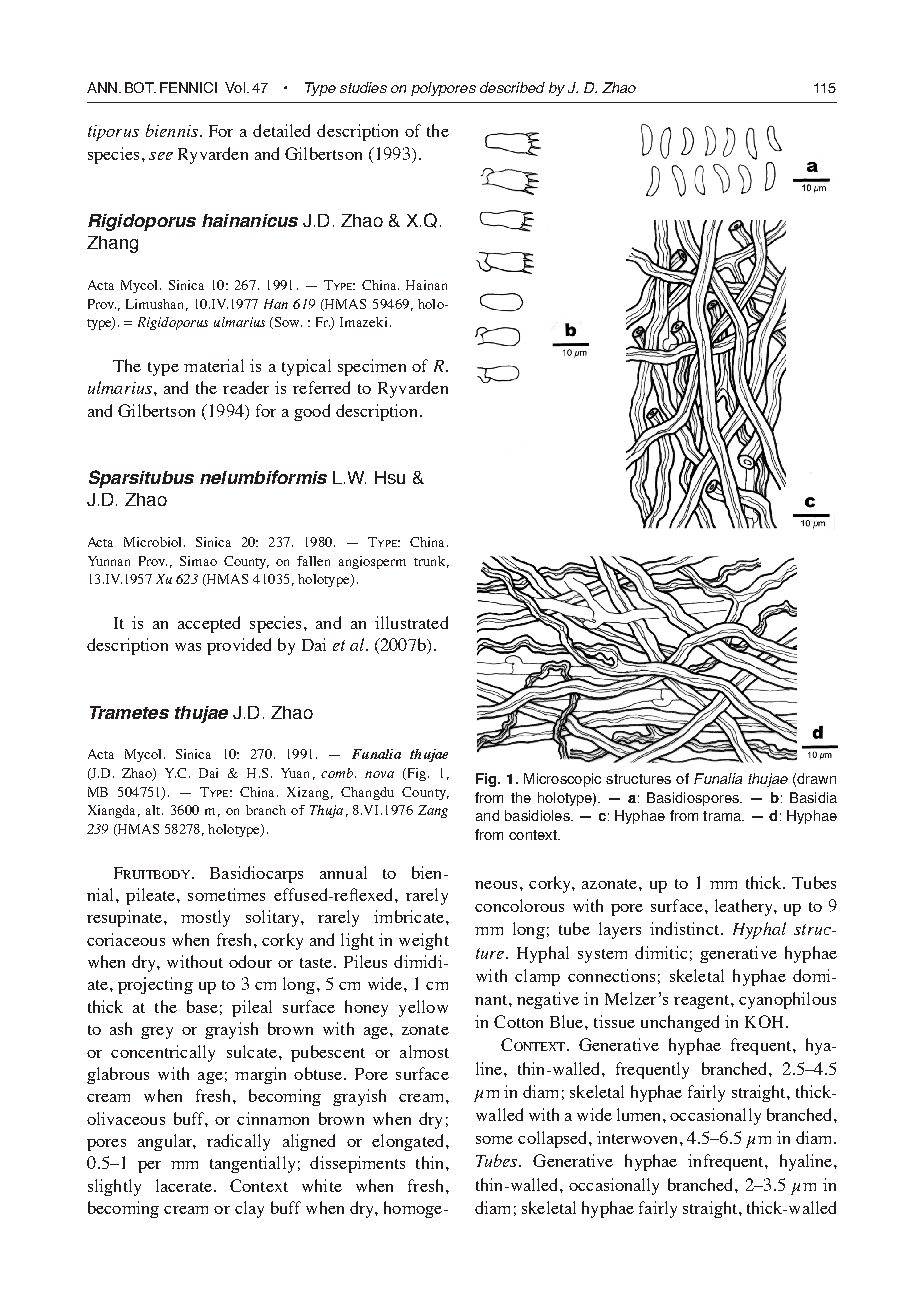 This document has width=924, height=1314. What do you see at coordinates (184, 1185) in the document?
I see `lacerate` at bounding box center [184, 1185].
